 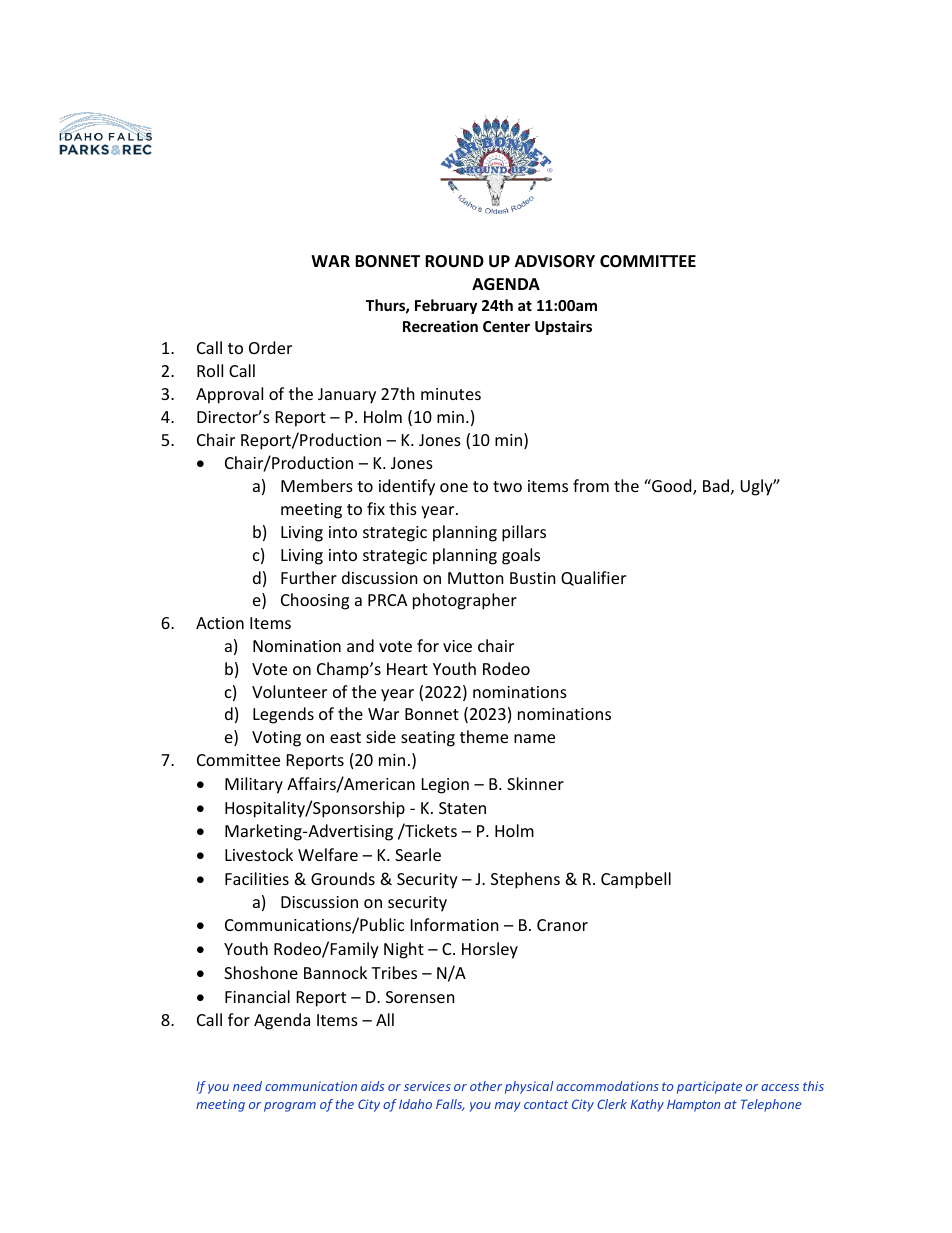 What do you see at coordinates (446, 306) in the page?
I see `February` at bounding box center [446, 306].
